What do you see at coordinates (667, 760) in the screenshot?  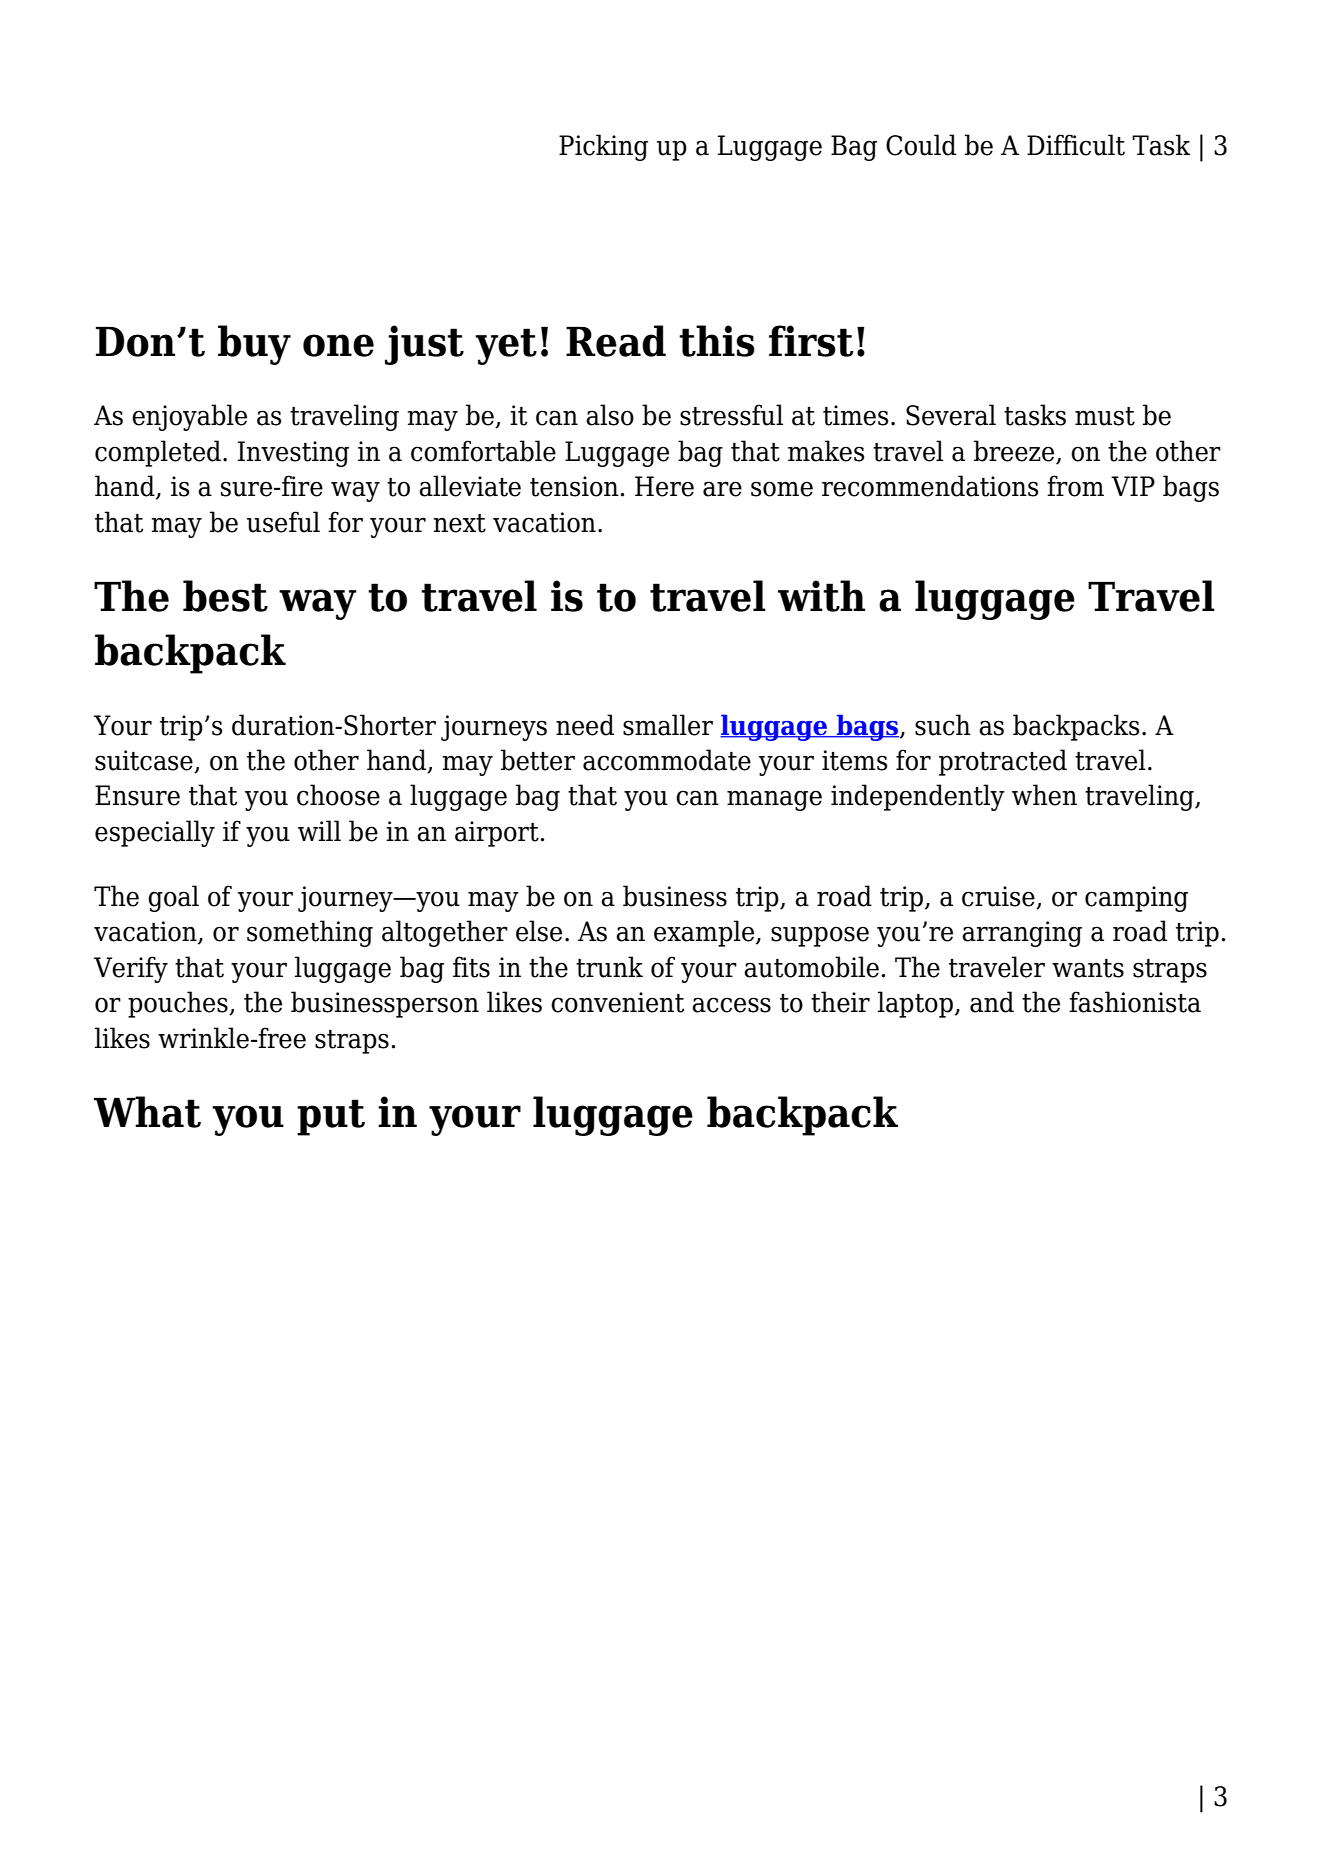 I see `accommodate` at bounding box center [667, 760].
